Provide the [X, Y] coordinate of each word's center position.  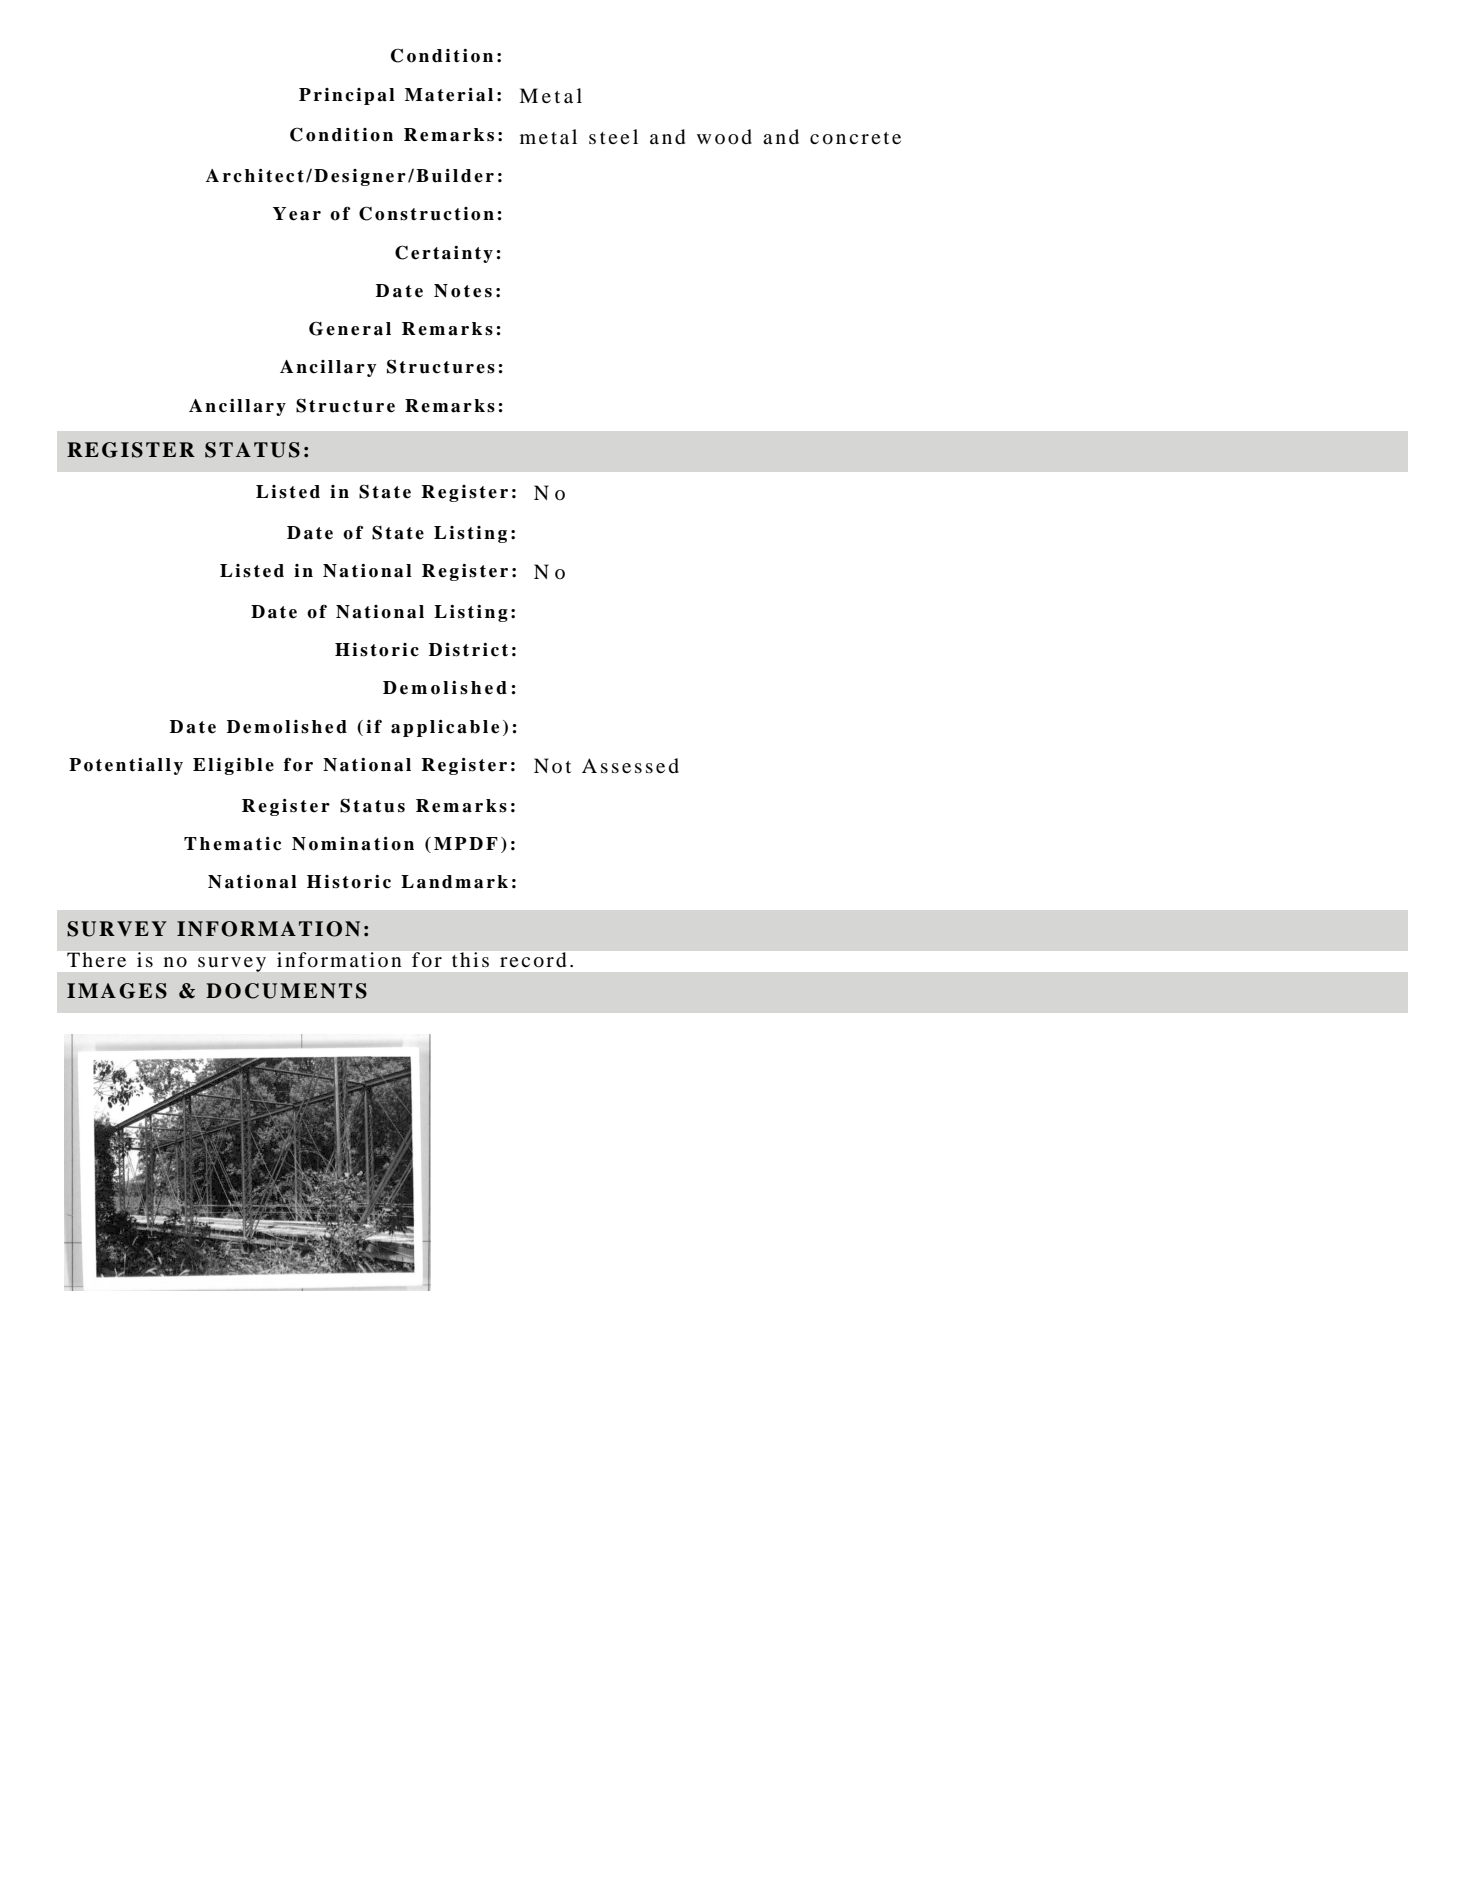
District [468, 650]
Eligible [233, 766]
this [470, 959]
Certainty [444, 254]
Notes [463, 291]
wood [724, 137]
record [533, 959]
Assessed [630, 766]
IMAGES [117, 991]
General [350, 328]
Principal [347, 96]
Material [449, 95]
